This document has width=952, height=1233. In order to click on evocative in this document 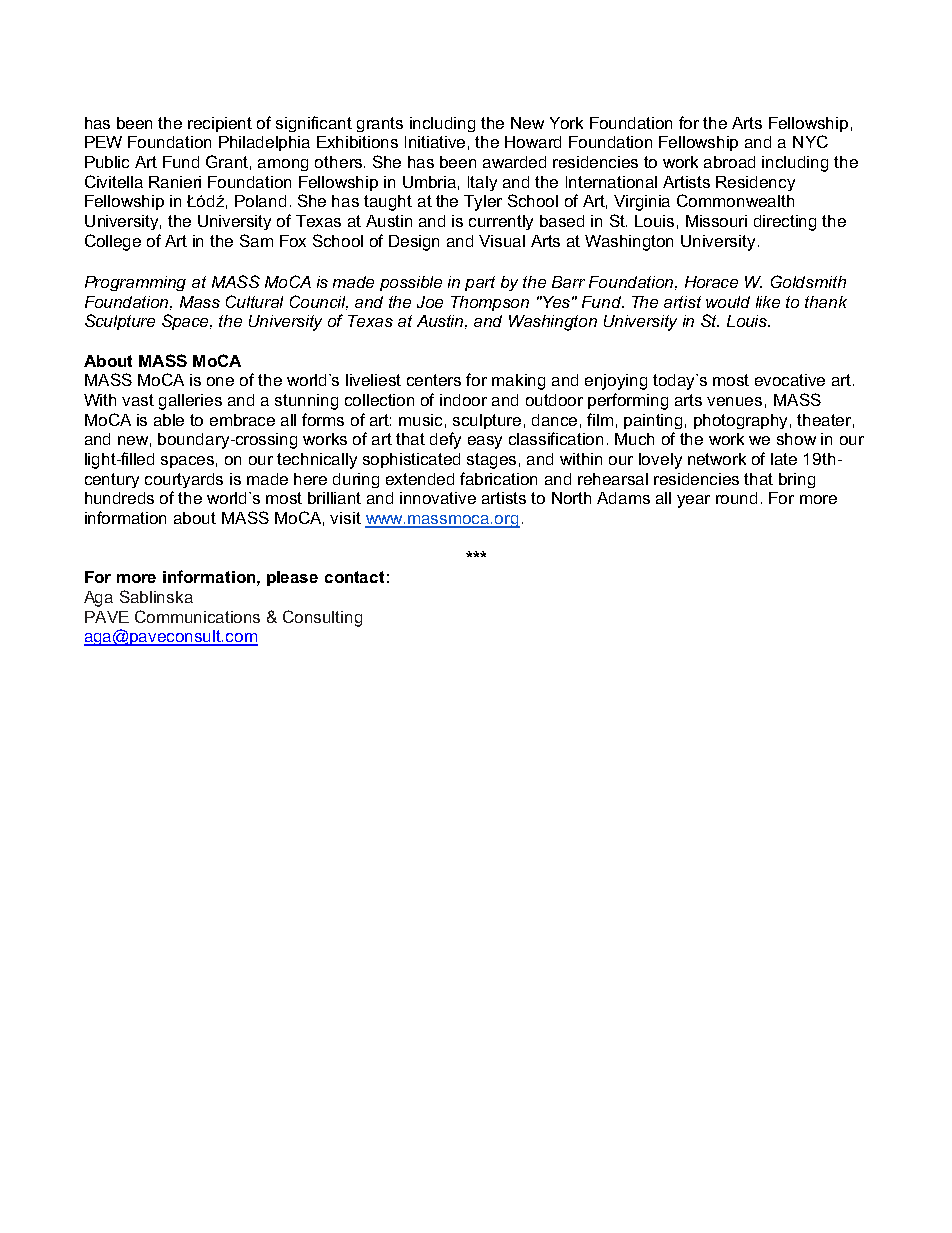, I will do `click(790, 380)`.
